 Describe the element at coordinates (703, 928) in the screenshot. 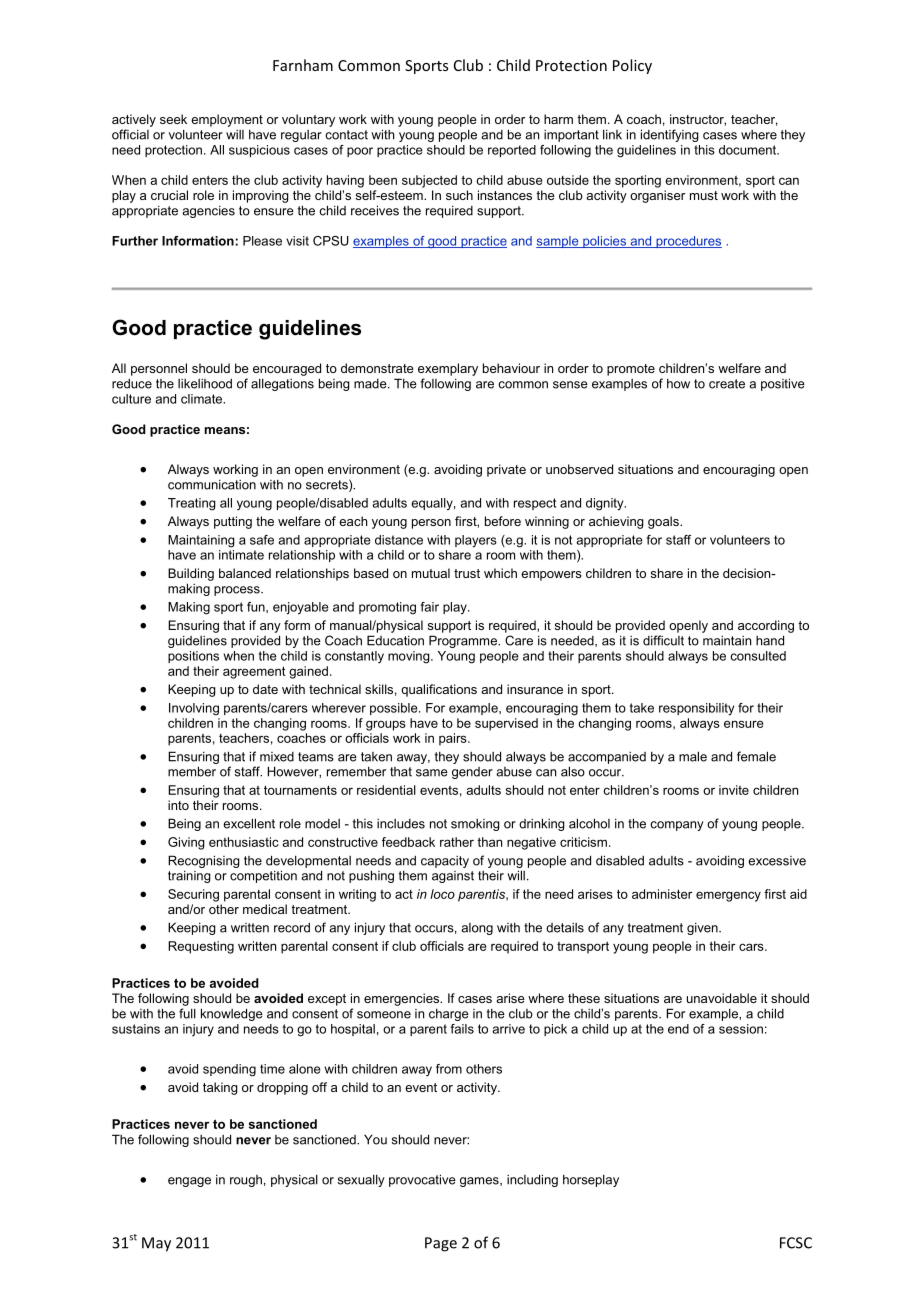

I see `given` at that location.
